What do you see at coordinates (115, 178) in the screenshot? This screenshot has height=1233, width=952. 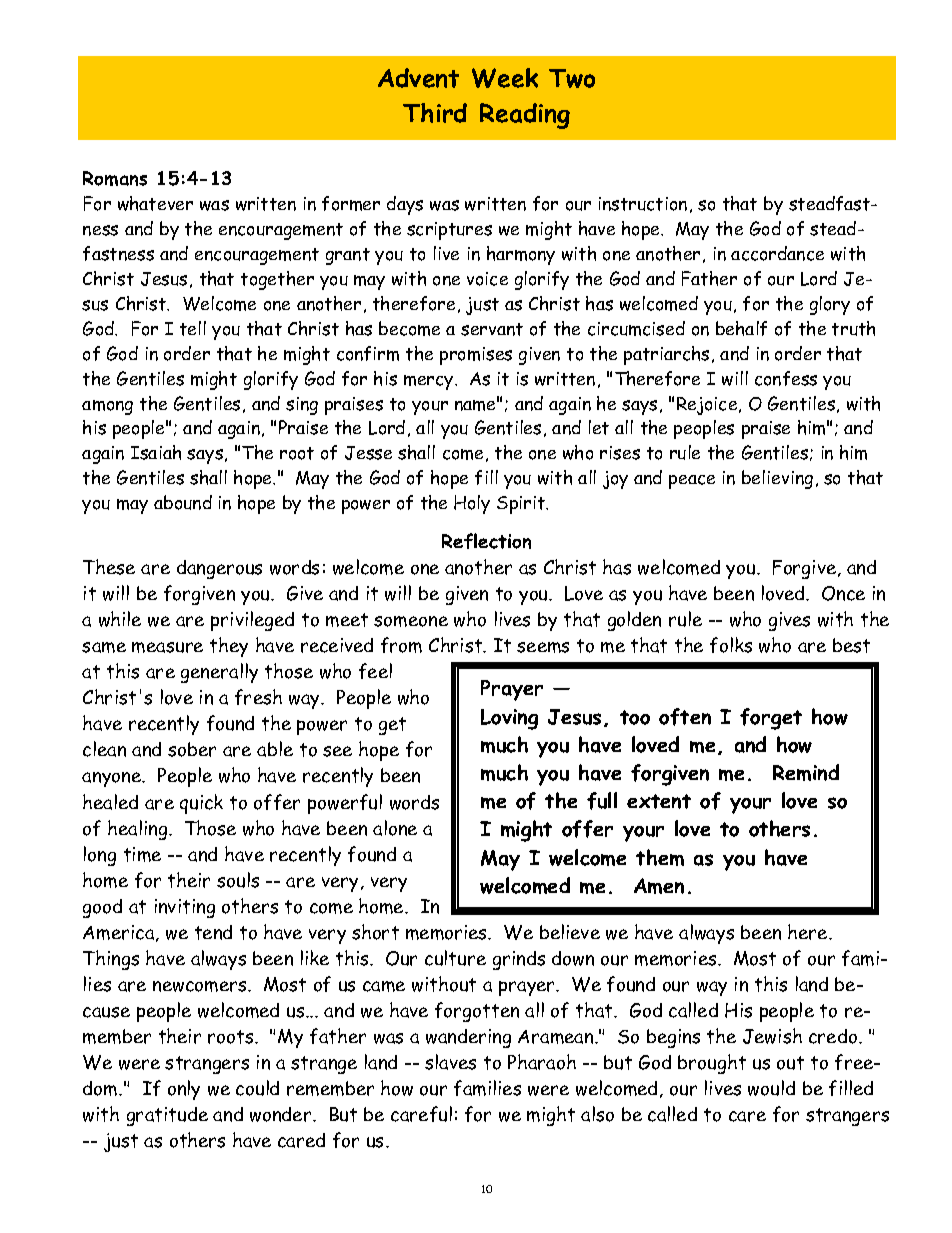 I see `Romans` at bounding box center [115, 178].
